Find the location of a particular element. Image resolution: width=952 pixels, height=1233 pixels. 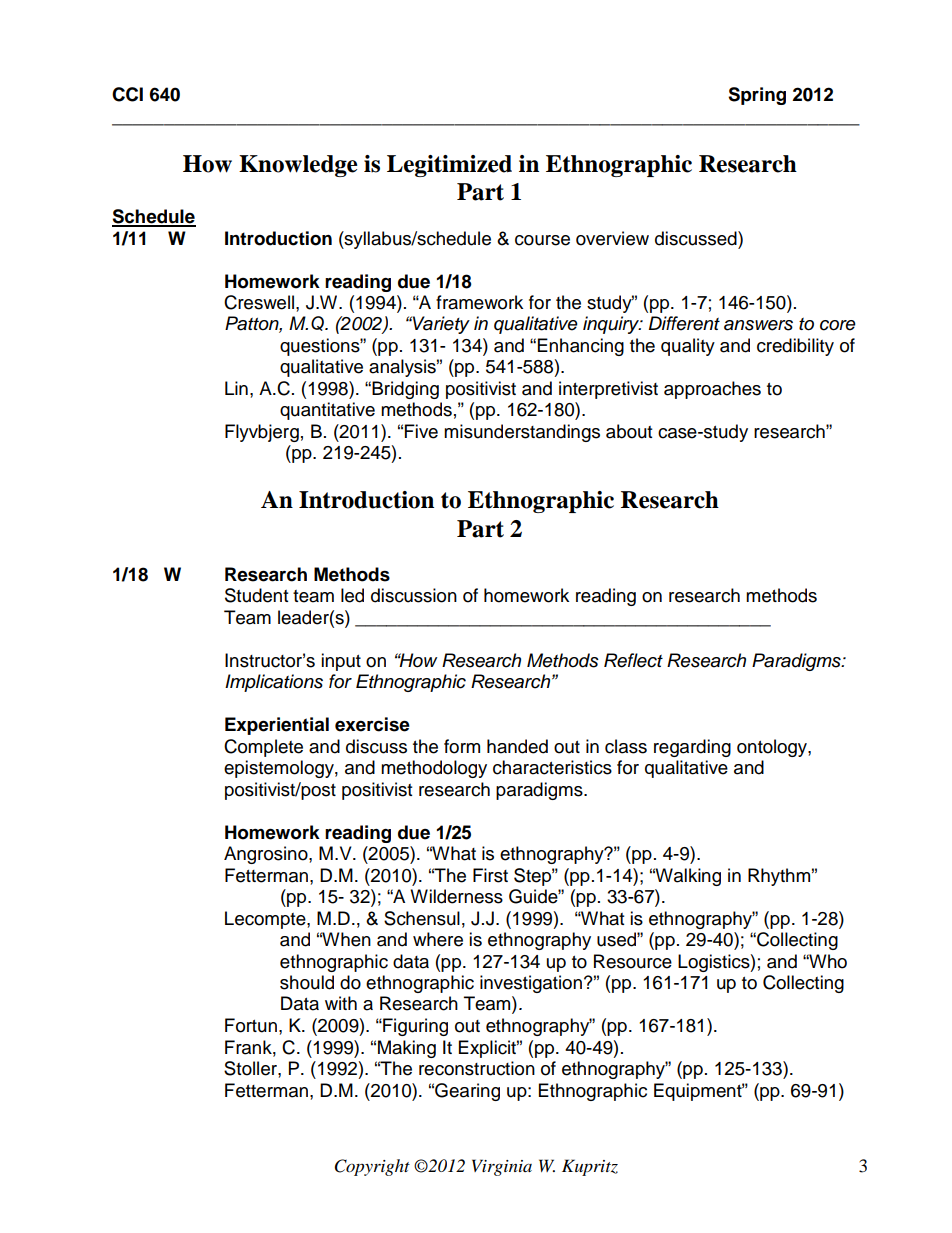

approaches is located at coordinates (712, 390).
